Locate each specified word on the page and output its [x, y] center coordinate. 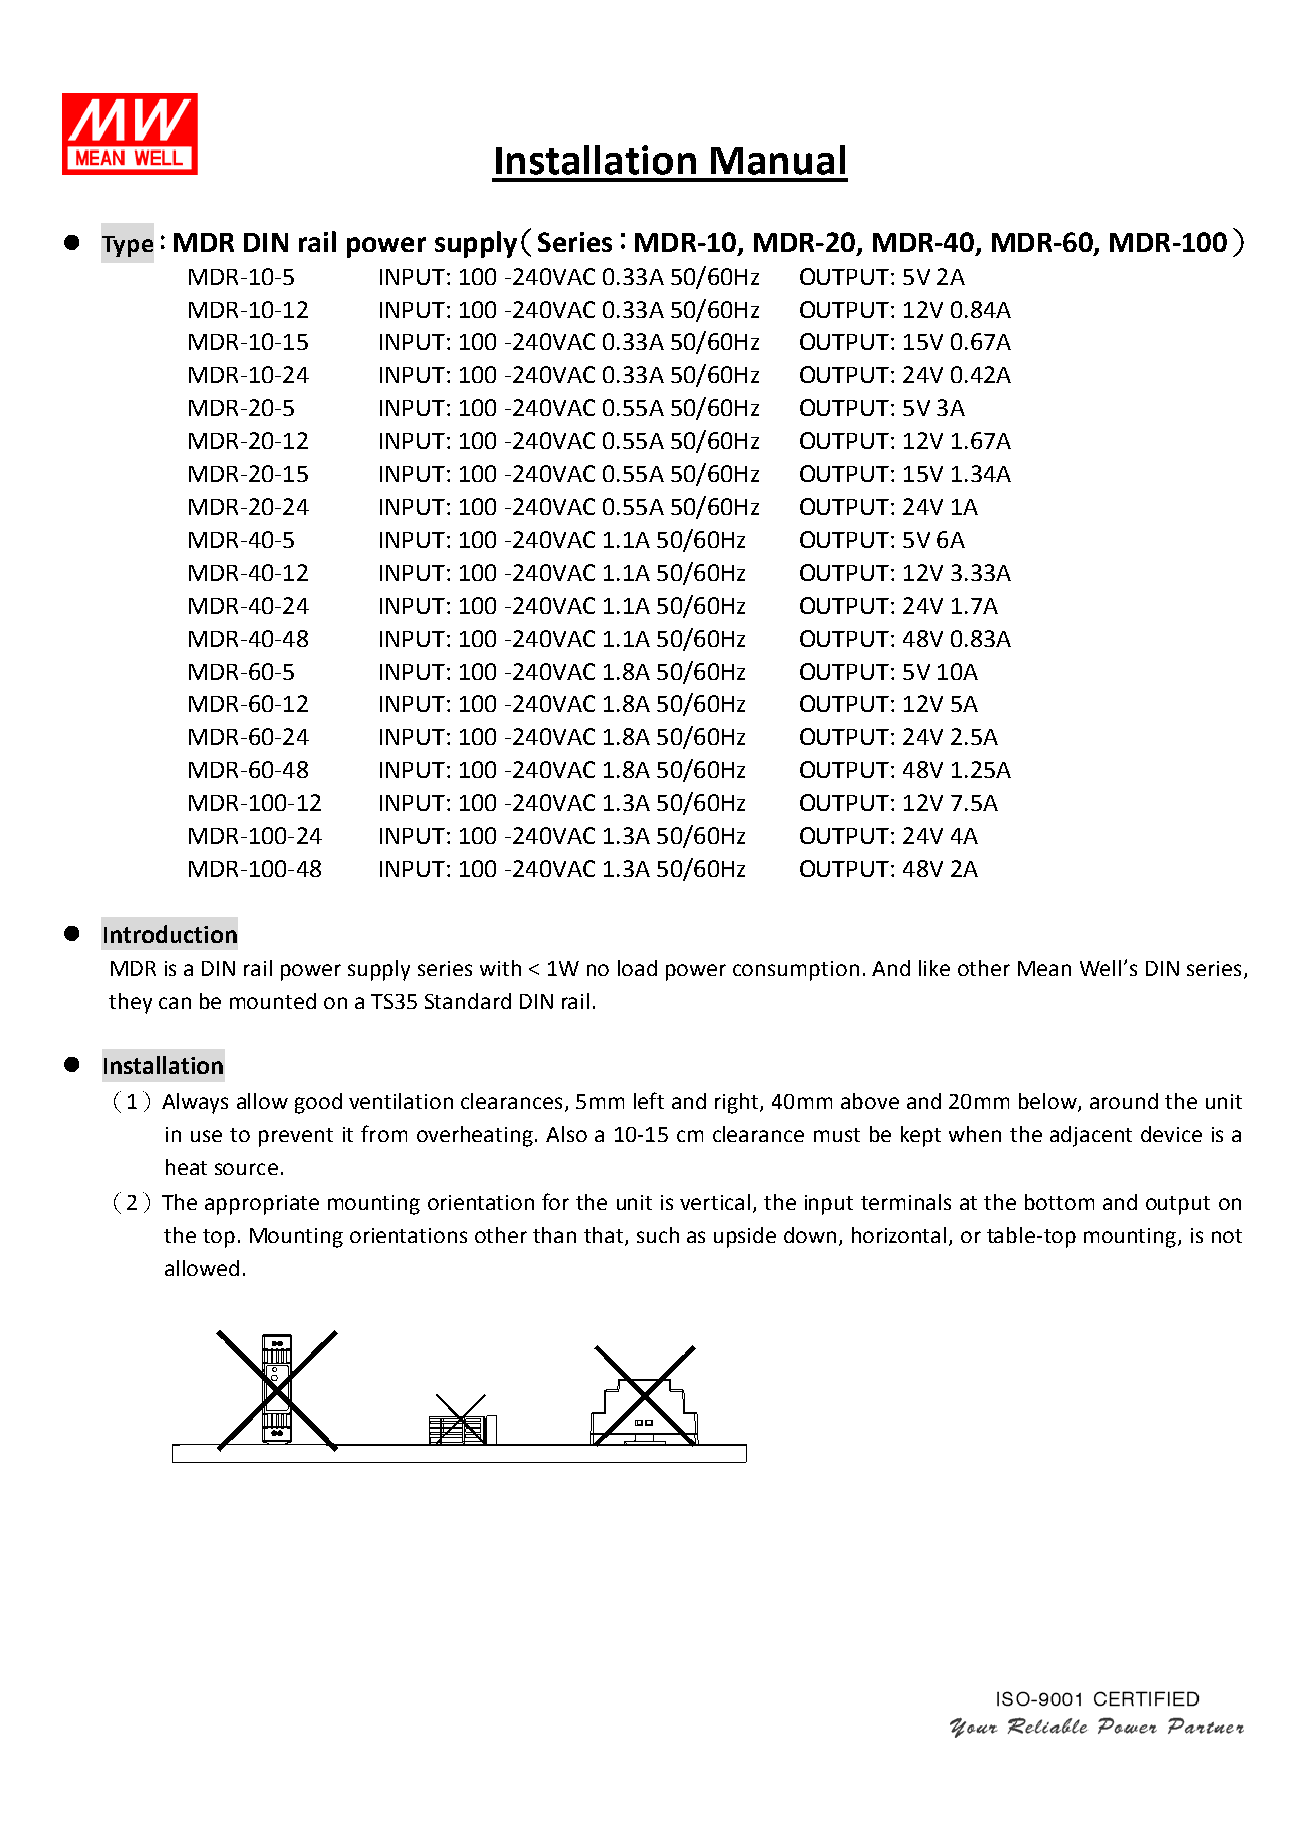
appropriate [262, 1205]
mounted [273, 1001]
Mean [1044, 968]
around [1124, 1101]
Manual [778, 160]
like [934, 968]
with [500, 968]
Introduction [170, 934]
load [637, 968]
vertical [715, 1202]
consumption [796, 971]
